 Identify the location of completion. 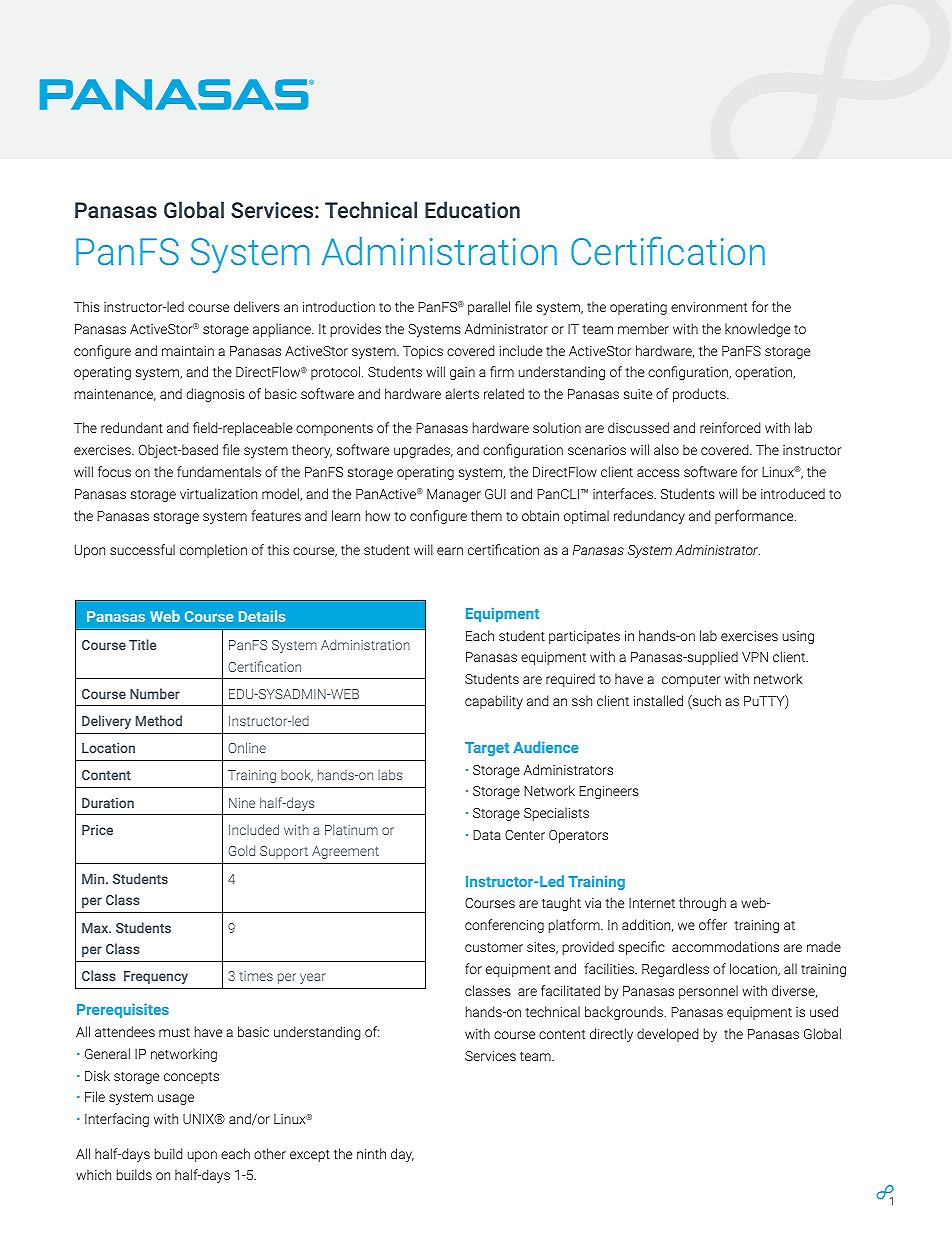
(213, 551).
